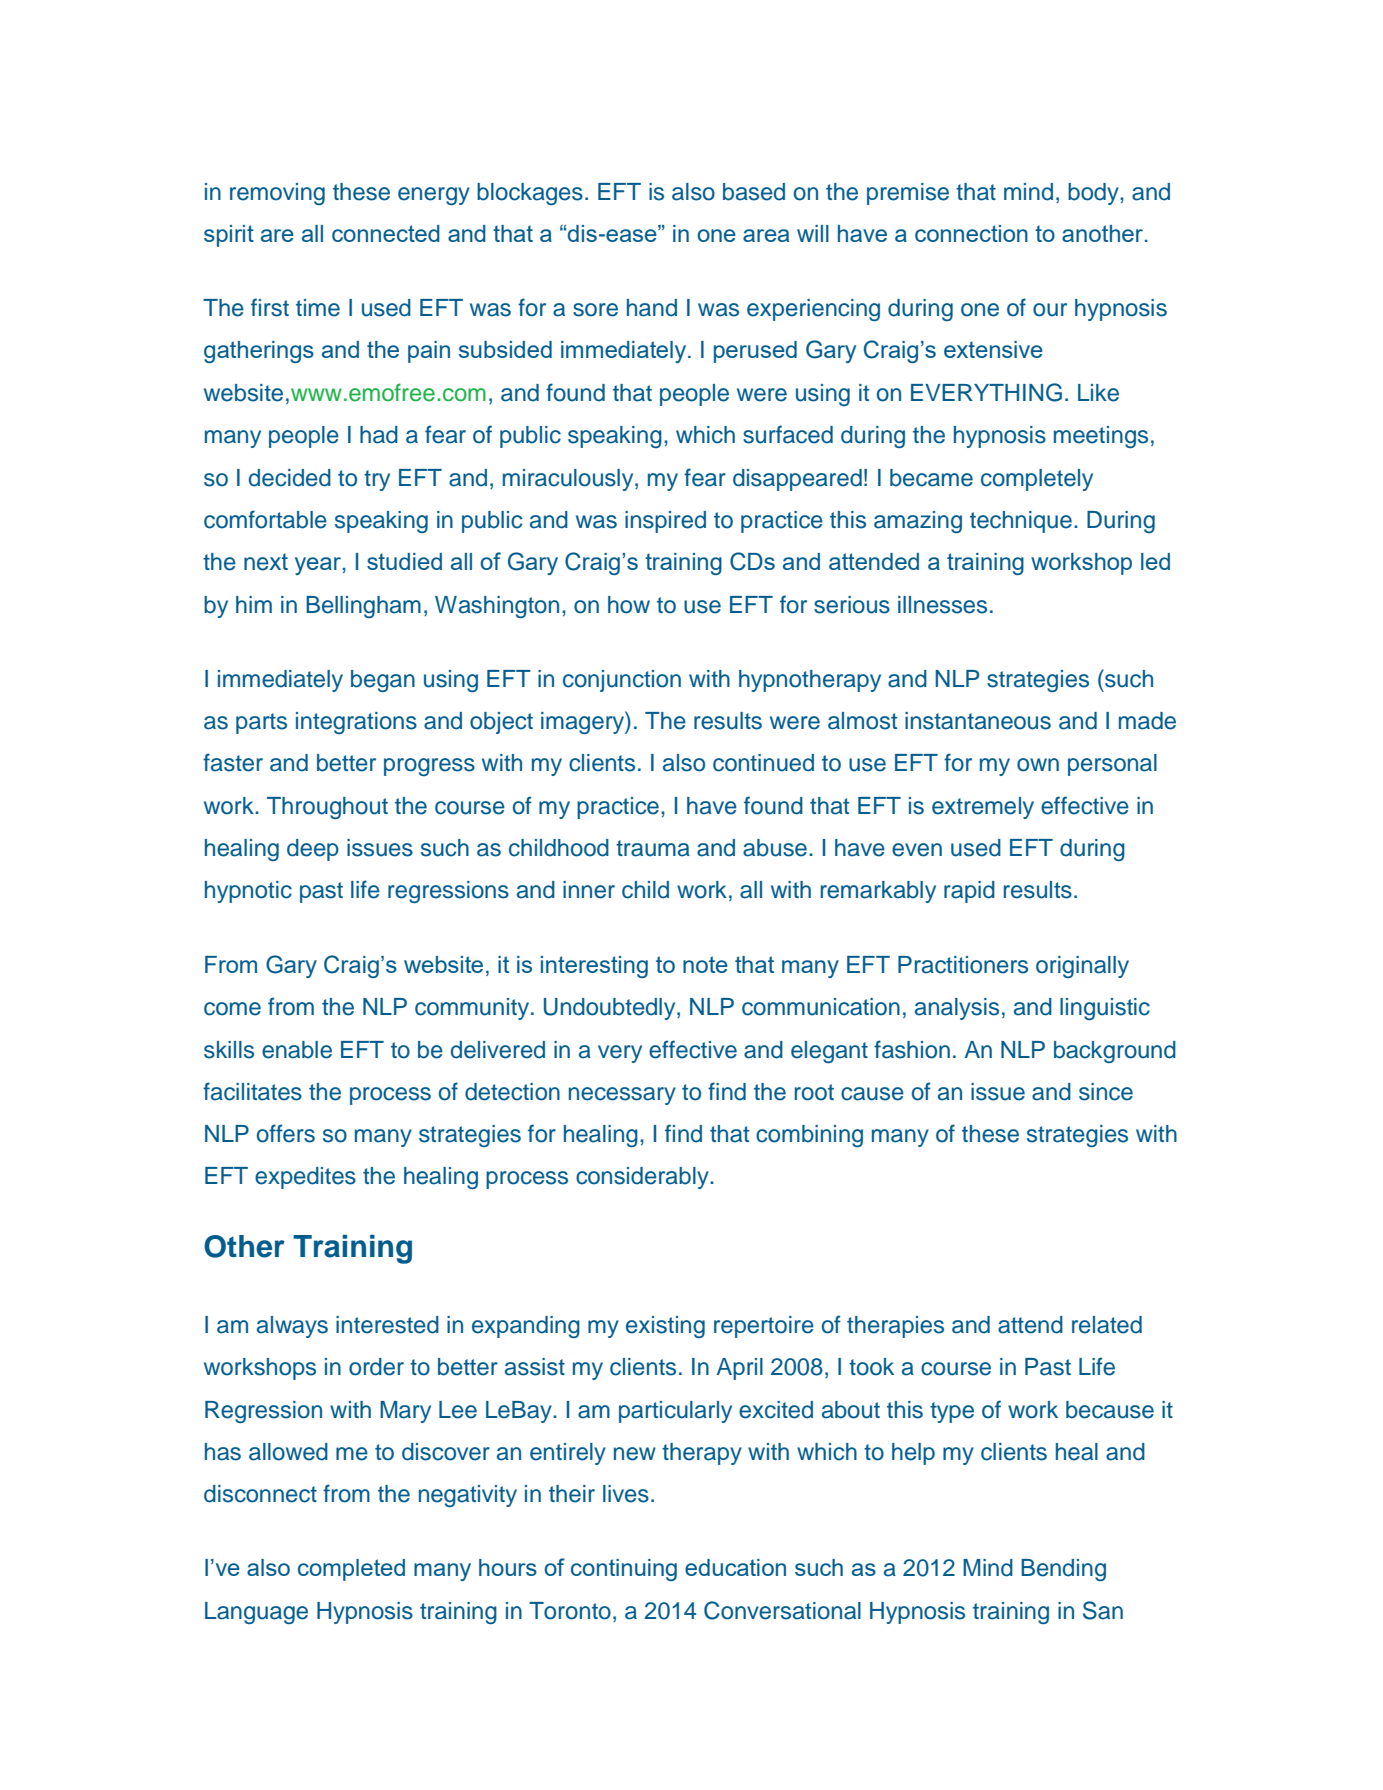 The height and width of the document is (1790, 1383). What do you see at coordinates (969, 892) in the document?
I see `rapid` at bounding box center [969, 892].
